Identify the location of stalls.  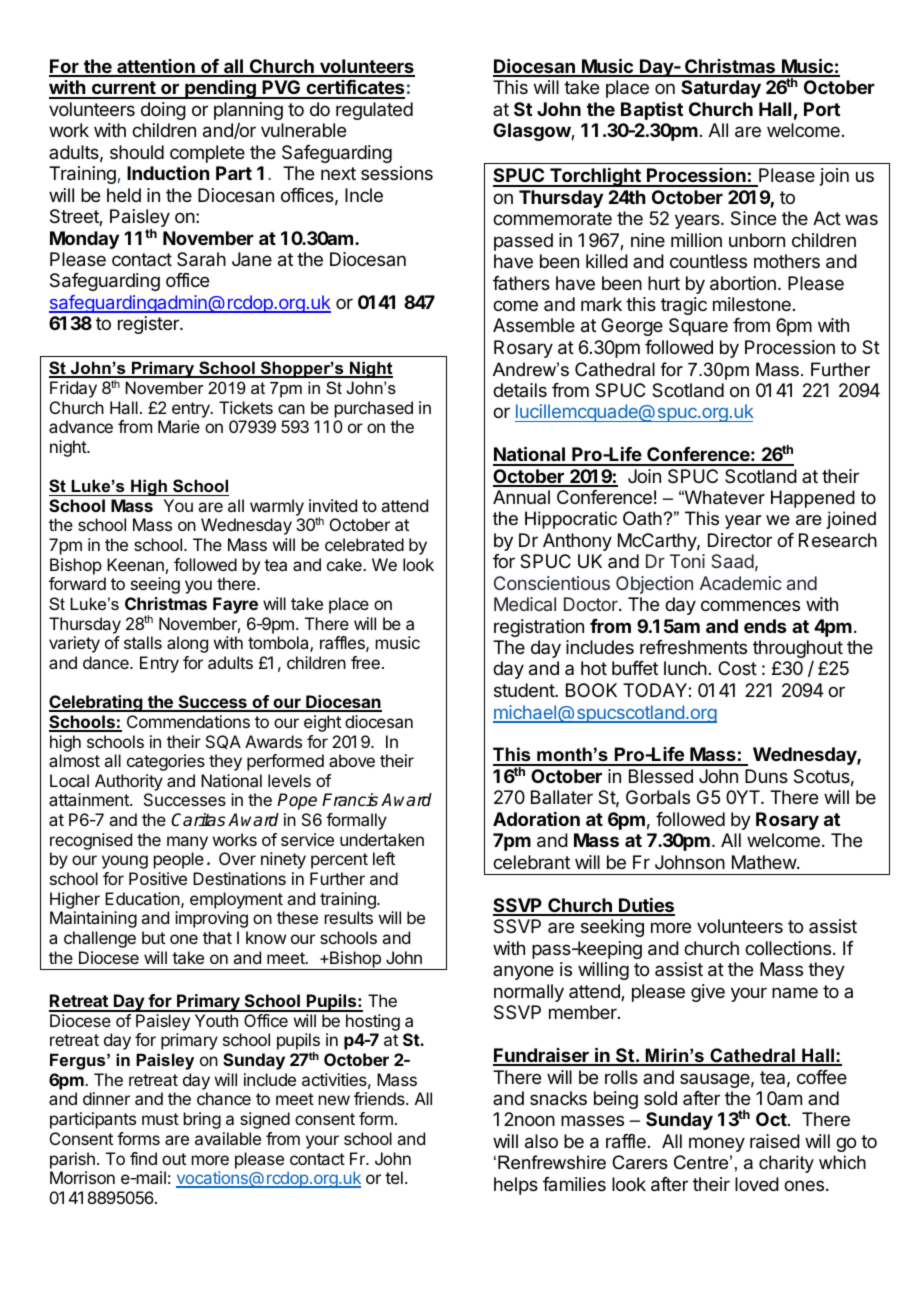
(143, 642).
